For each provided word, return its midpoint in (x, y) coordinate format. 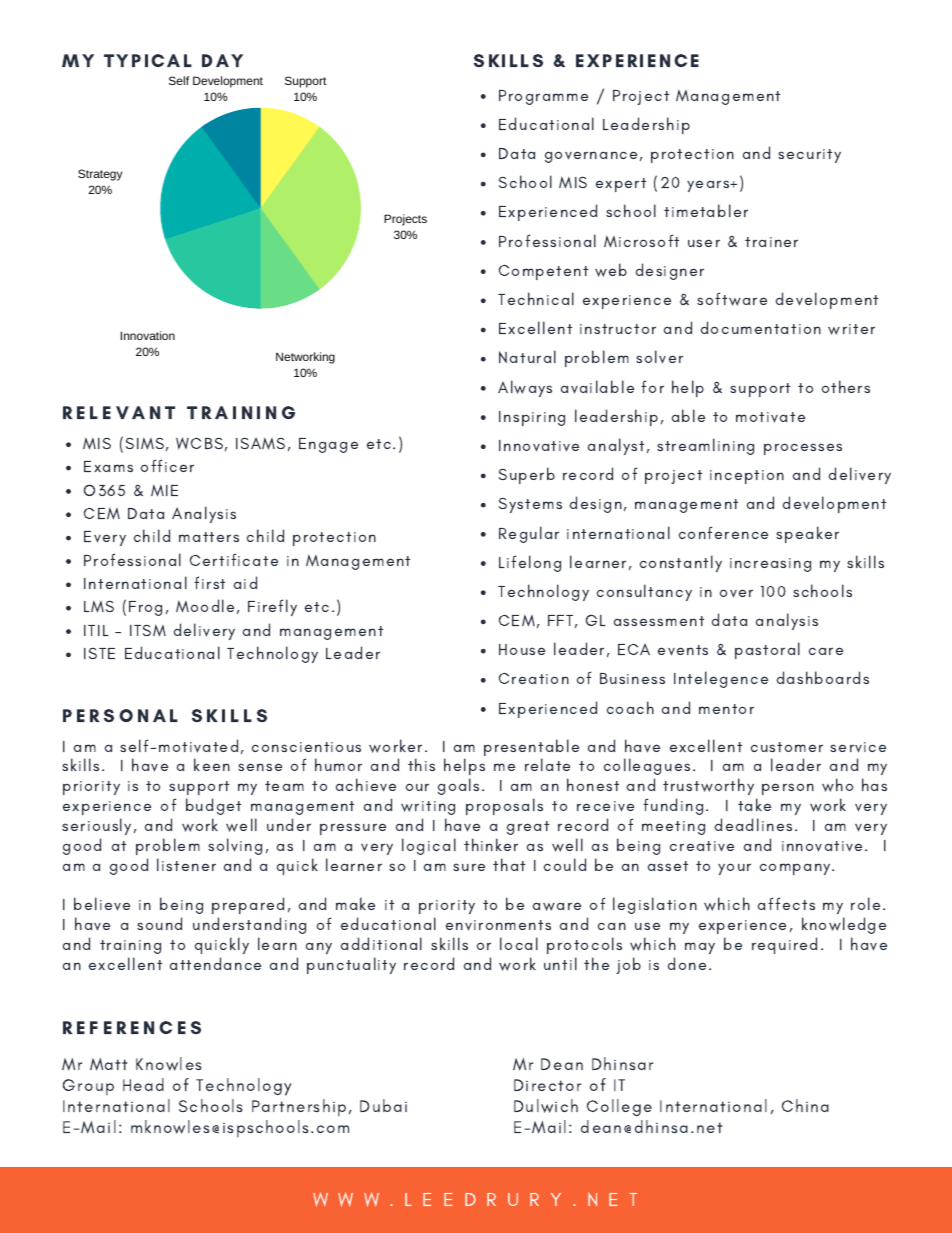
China (805, 1105)
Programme (543, 97)
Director (547, 1085)
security (809, 156)
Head (143, 1084)
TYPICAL (148, 60)
